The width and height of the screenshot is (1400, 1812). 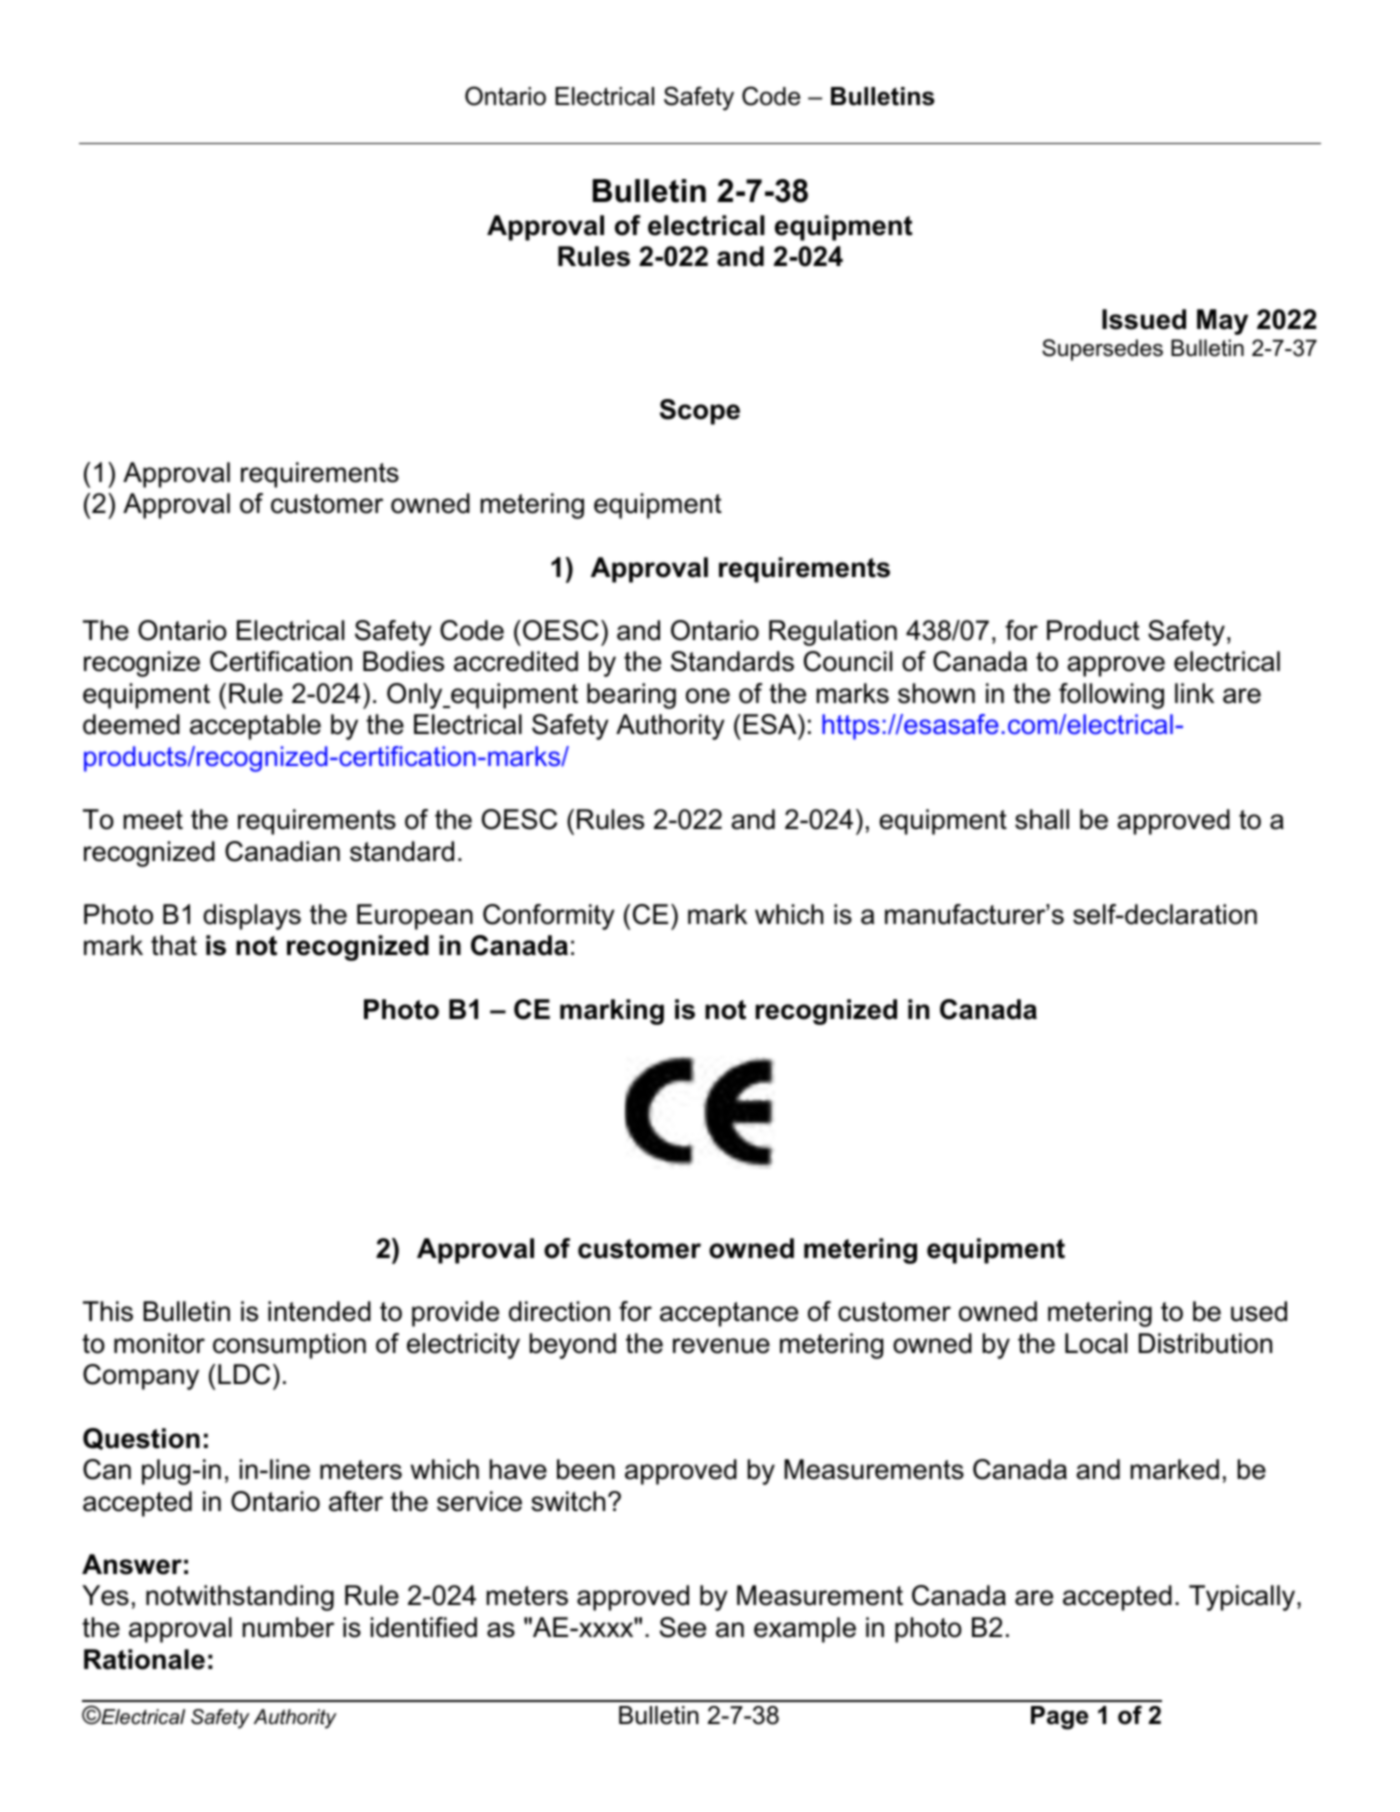 I want to click on Supersedes, so click(x=1102, y=350).
